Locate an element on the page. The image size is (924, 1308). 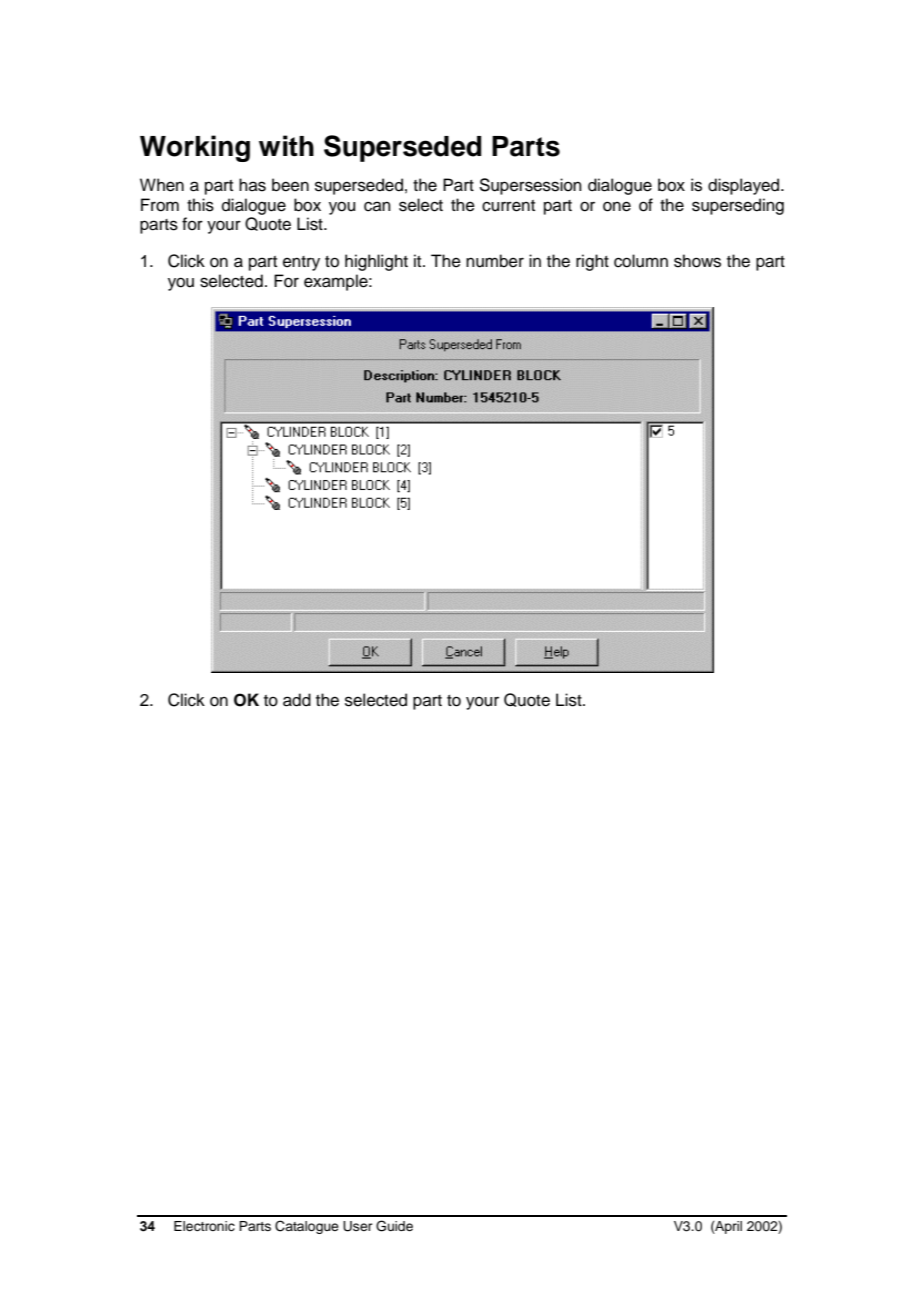
current is located at coordinates (508, 206).
